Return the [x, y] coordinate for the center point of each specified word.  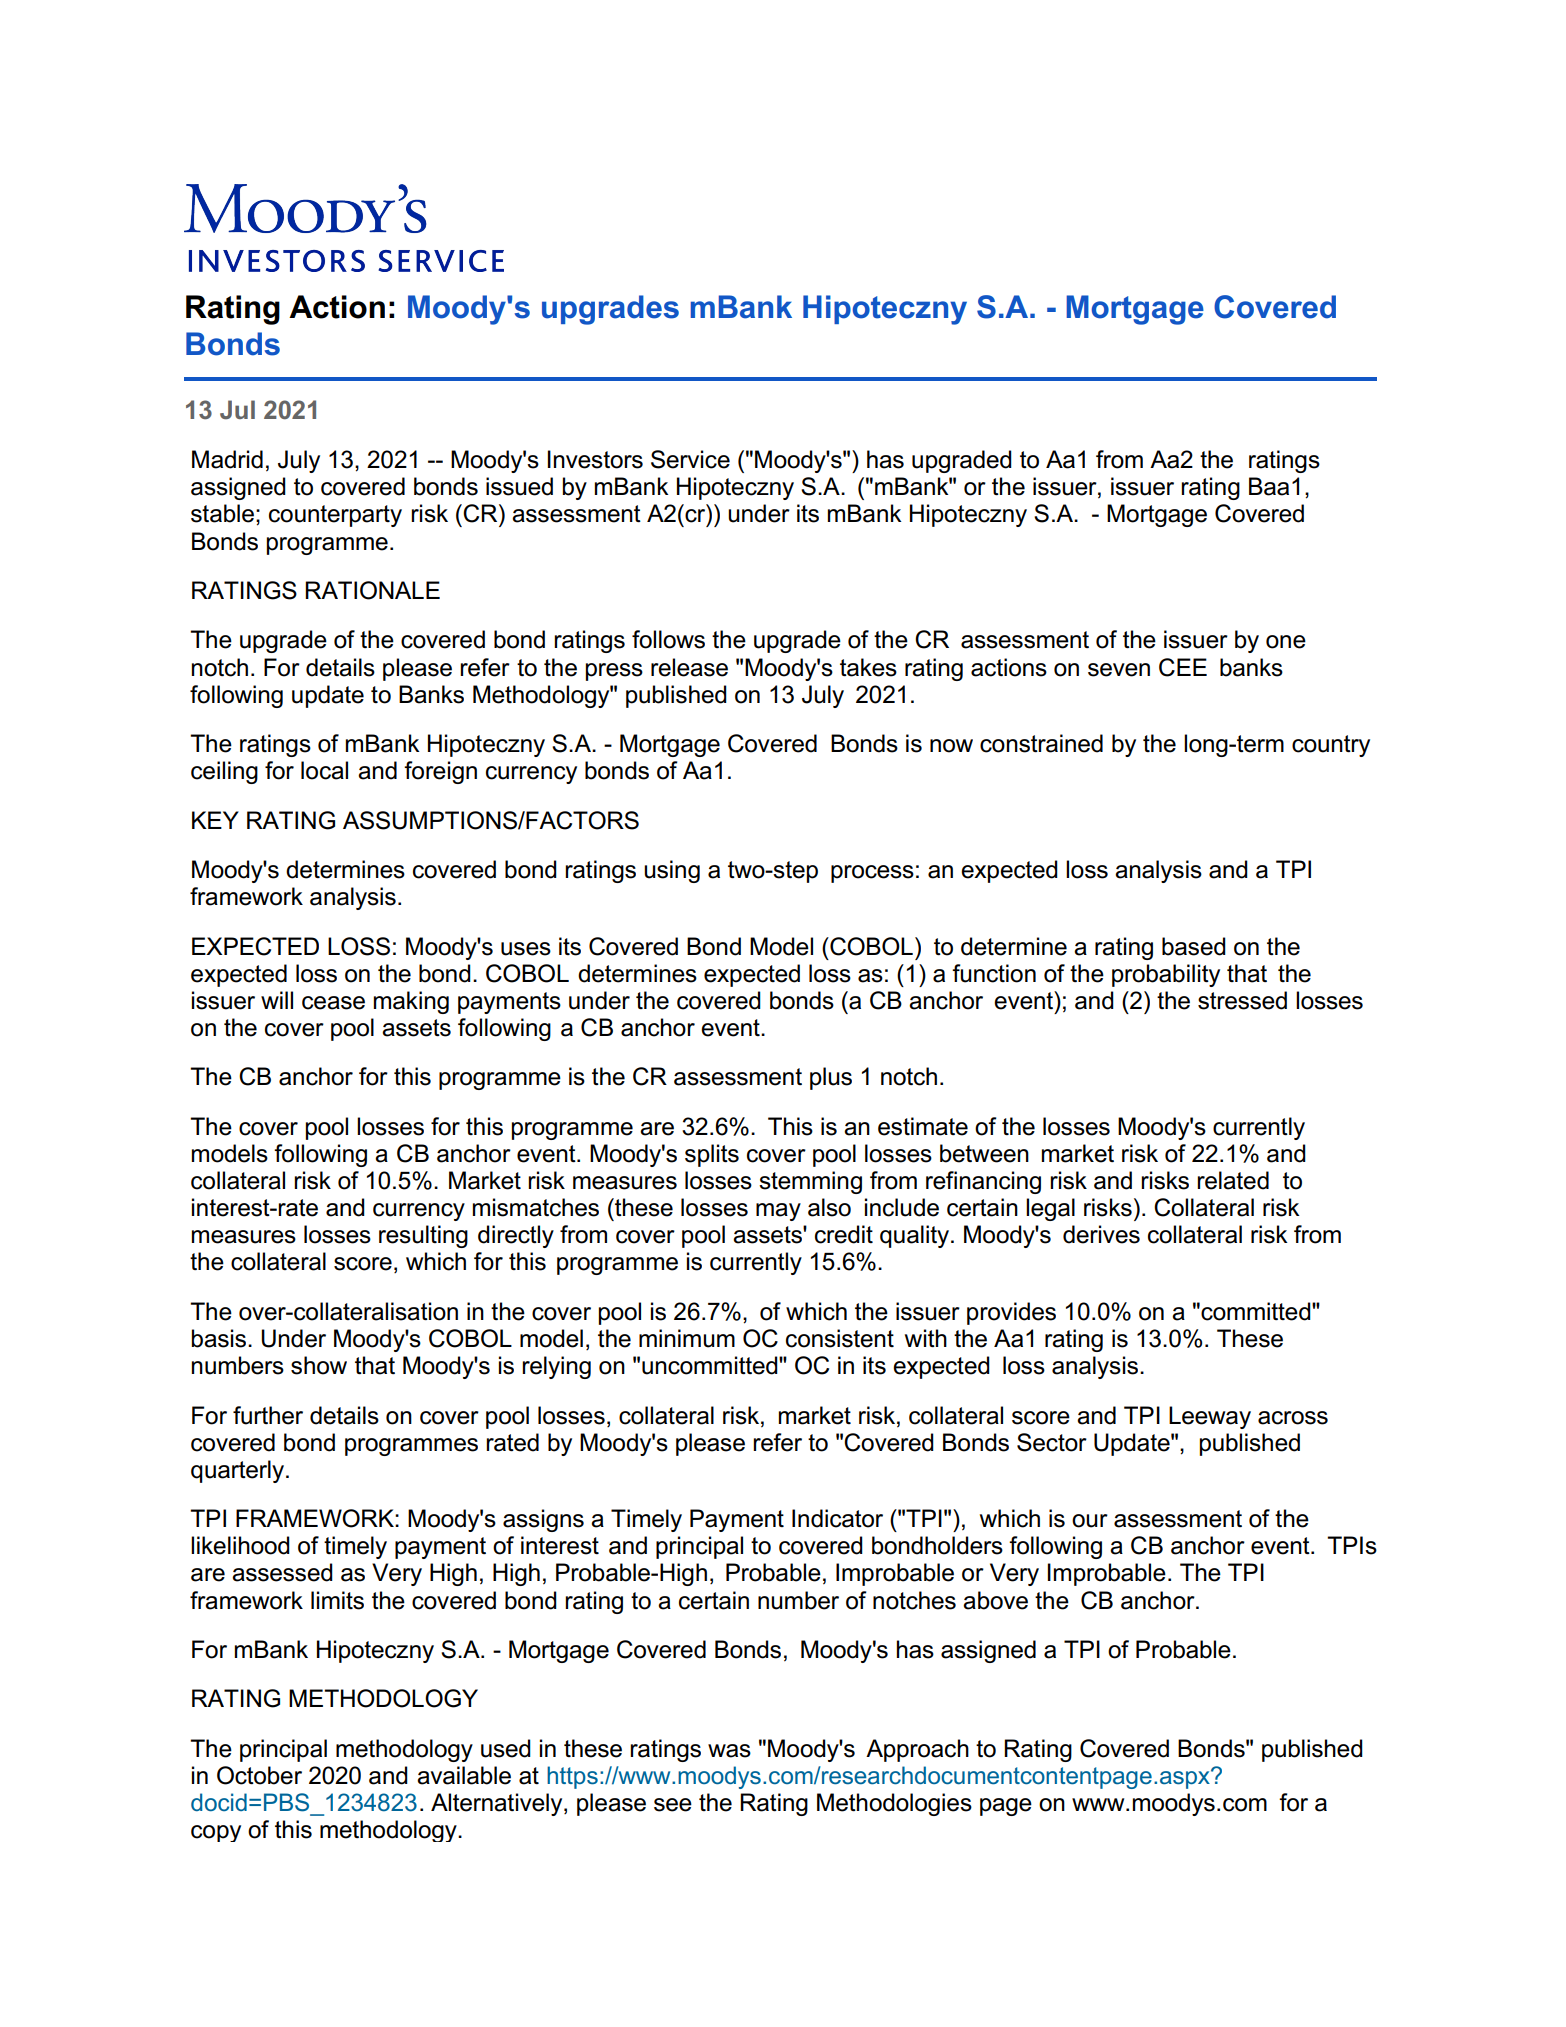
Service [690, 459]
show [319, 1365]
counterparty [335, 516]
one [1286, 642]
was [729, 1751]
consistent [840, 1338]
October [259, 1775]
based [1194, 946]
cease [333, 1003]
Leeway [1210, 1417]
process [872, 874]
